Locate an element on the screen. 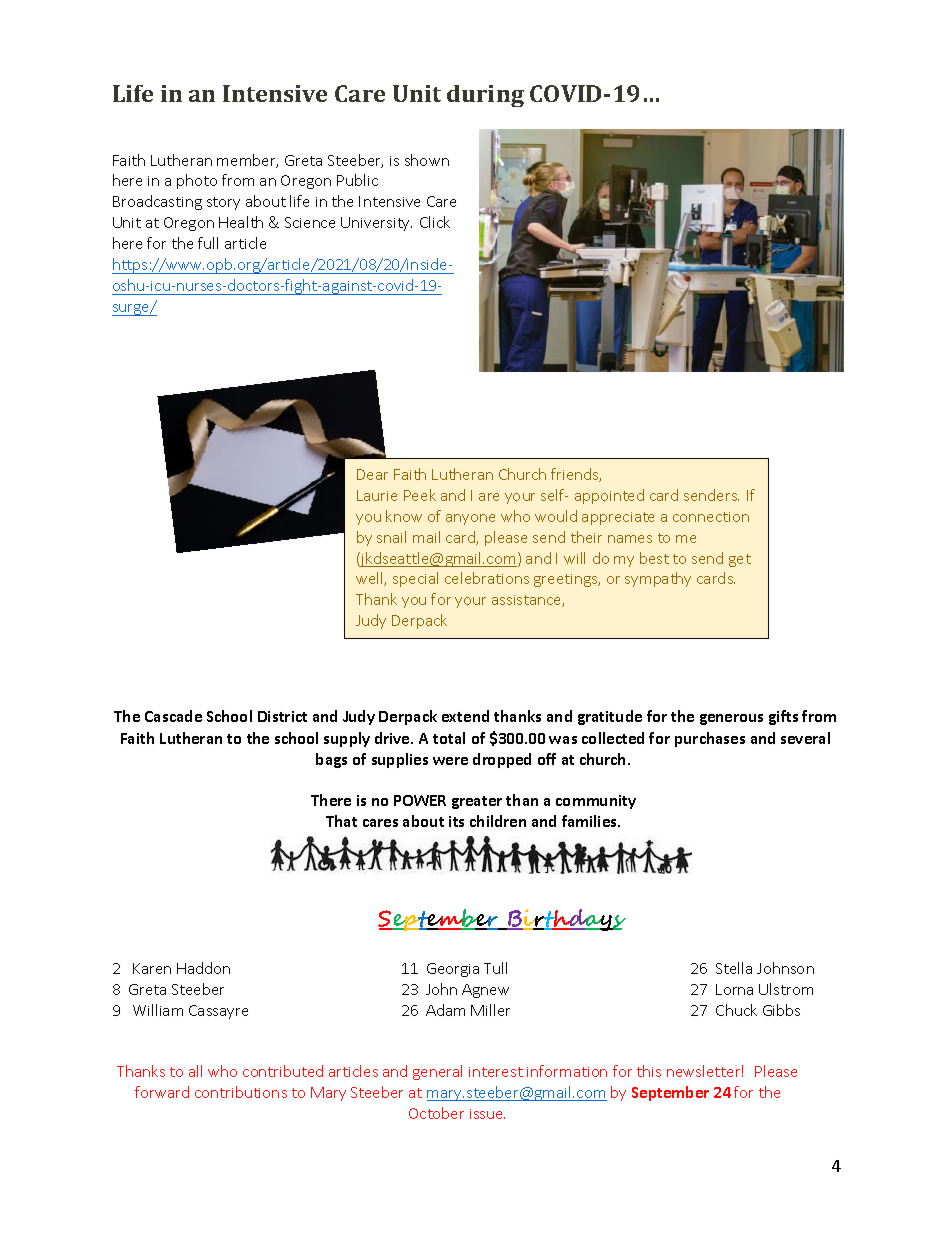 The image size is (952, 1233). Dear is located at coordinates (372, 474).
